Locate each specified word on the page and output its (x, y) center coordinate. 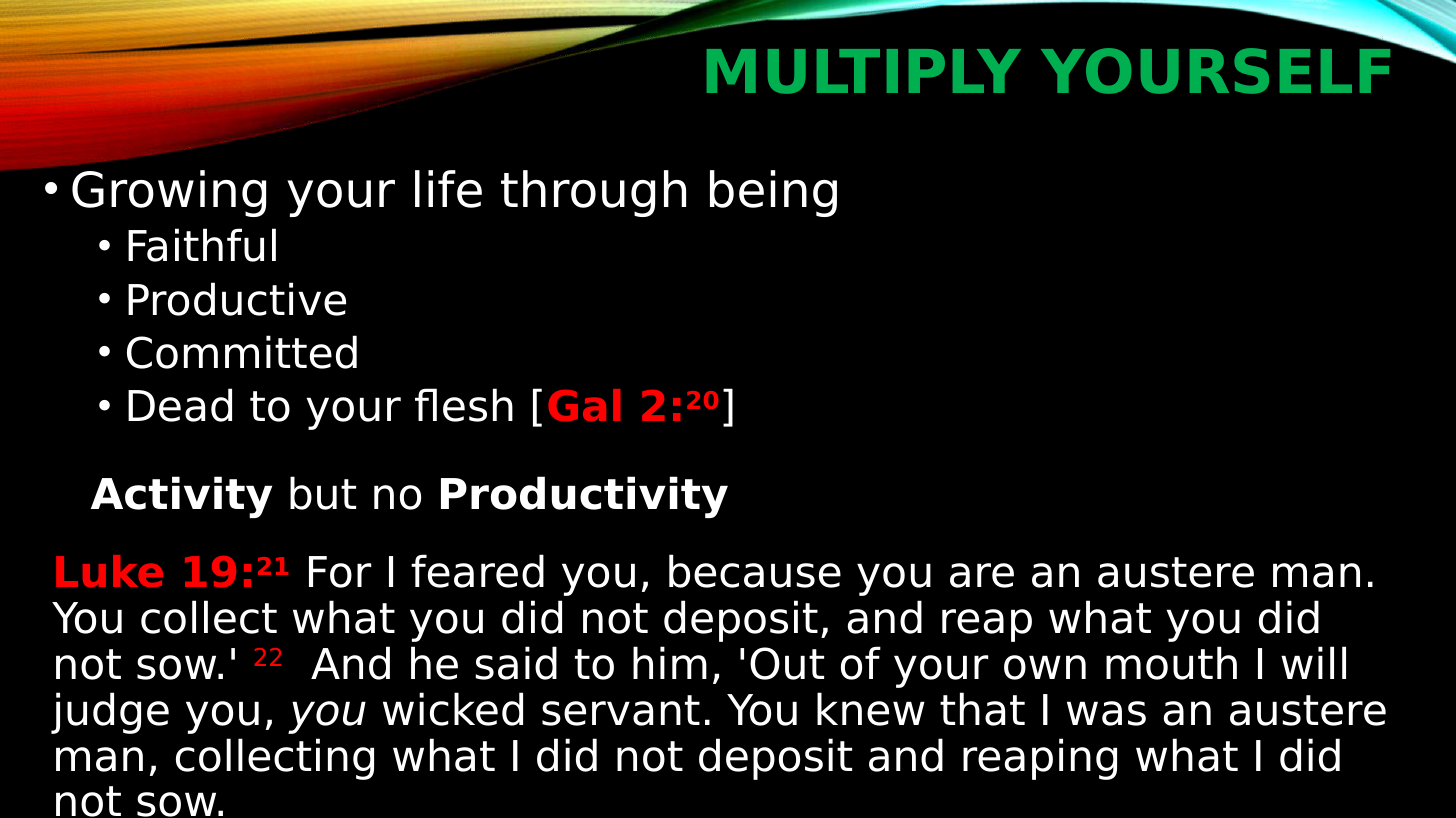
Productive (237, 299)
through (593, 193)
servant (621, 710)
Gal (584, 405)
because (755, 571)
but (323, 493)
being (773, 193)
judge (110, 713)
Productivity (584, 497)
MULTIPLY (864, 71)
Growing (169, 193)
